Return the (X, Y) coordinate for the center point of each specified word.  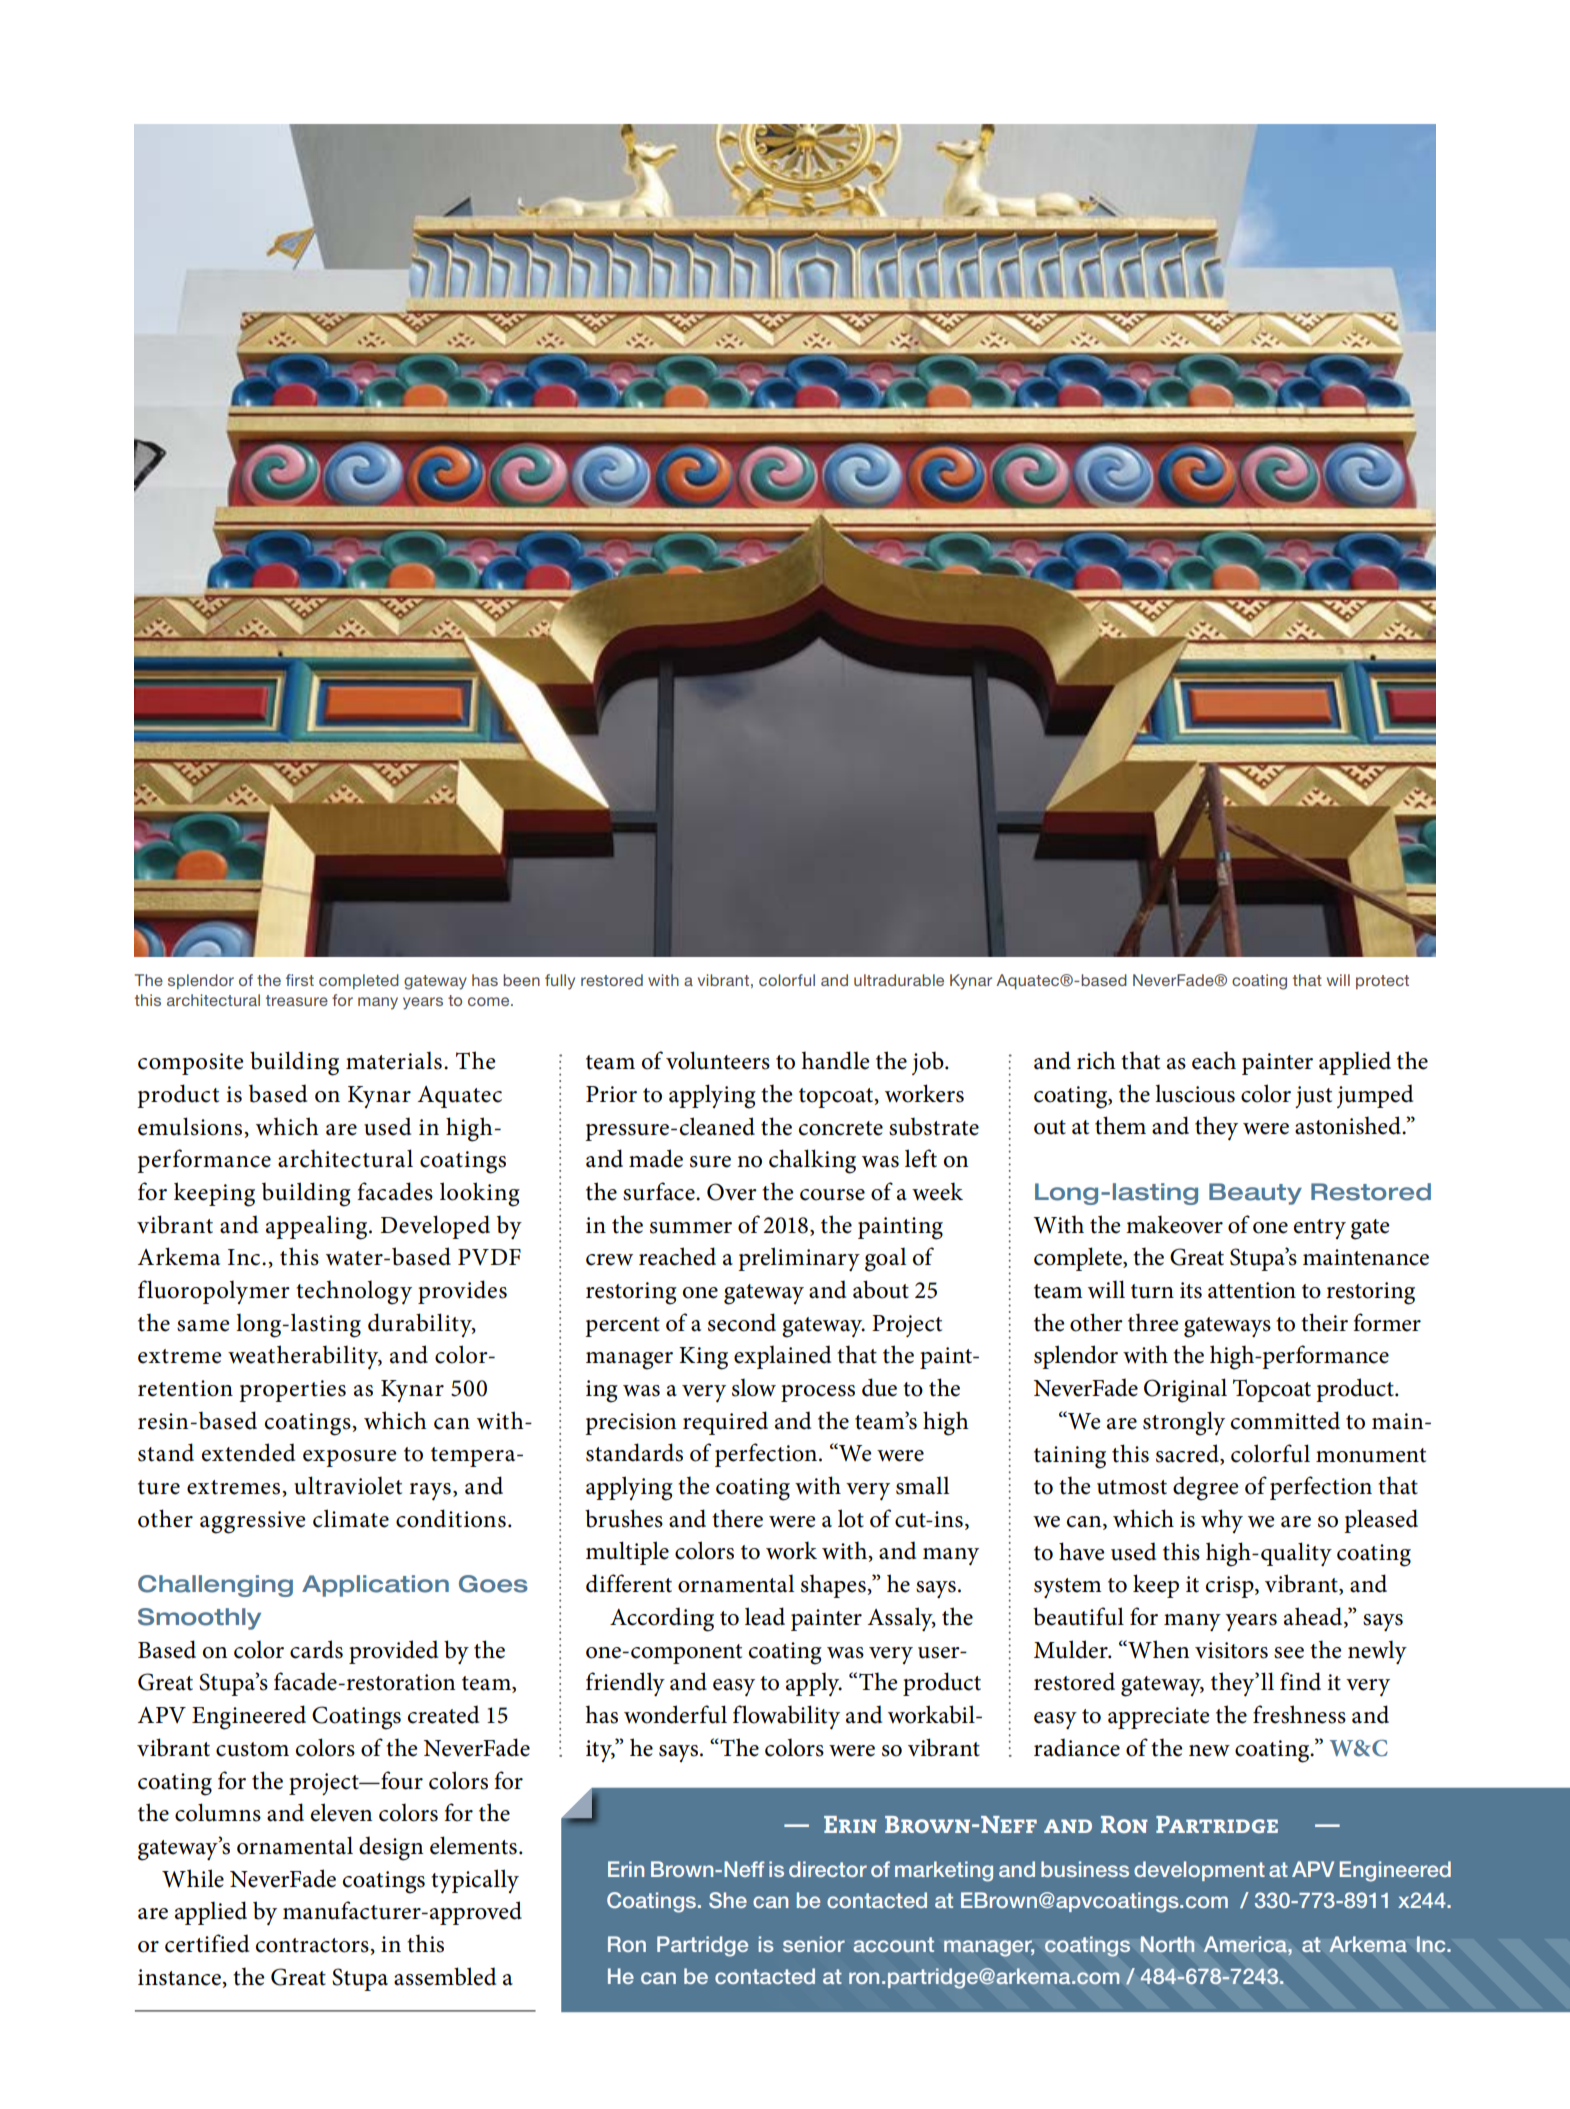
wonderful (675, 1714)
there (737, 1518)
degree (1206, 1488)
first (300, 980)
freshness (1299, 1714)
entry (1320, 1229)
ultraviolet (348, 1485)
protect (1382, 982)
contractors (313, 1945)
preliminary (799, 1259)
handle (835, 1060)
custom (252, 1749)
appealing (318, 1227)
